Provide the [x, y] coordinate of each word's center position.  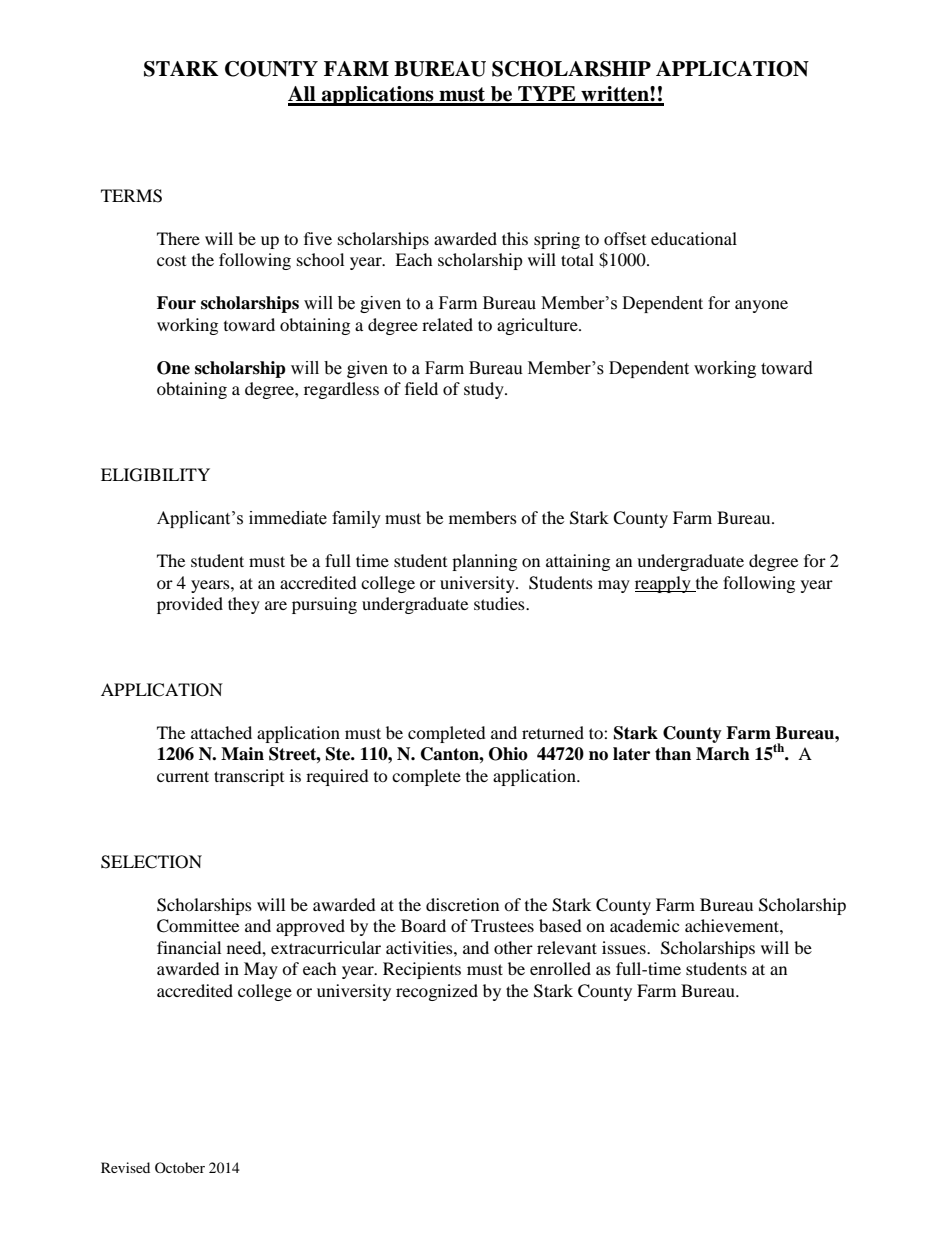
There [178, 238]
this [515, 238]
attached [221, 732]
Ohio [508, 754]
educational [694, 238]
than [673, 754]
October [180, 1167]
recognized [437, 992]
